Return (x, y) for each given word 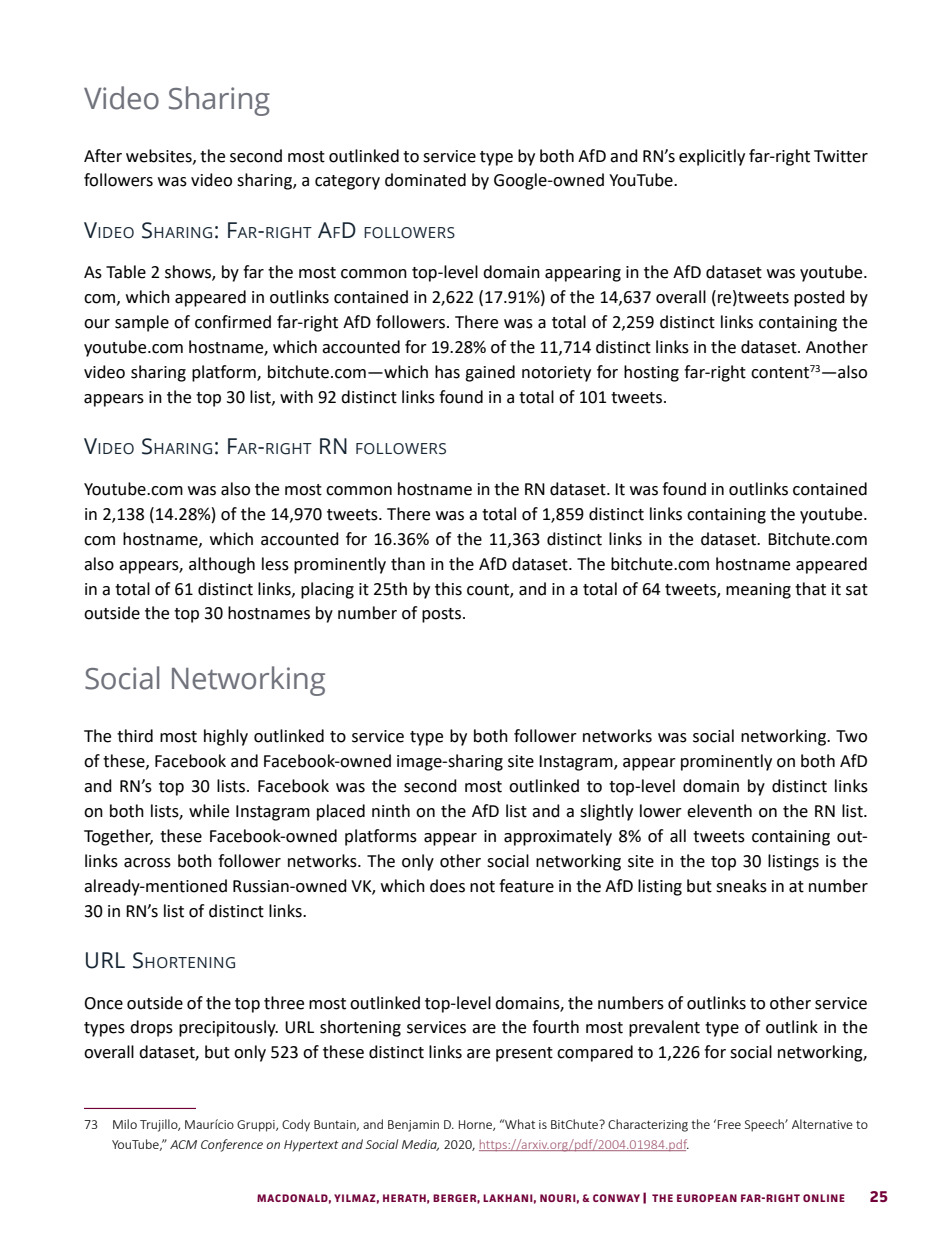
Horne (476, 1125)
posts (441, 615)
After (103, 156)
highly (226, 737)
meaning (758, 591)
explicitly (712, 157)
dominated (425, 180)
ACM (183, 1144)
